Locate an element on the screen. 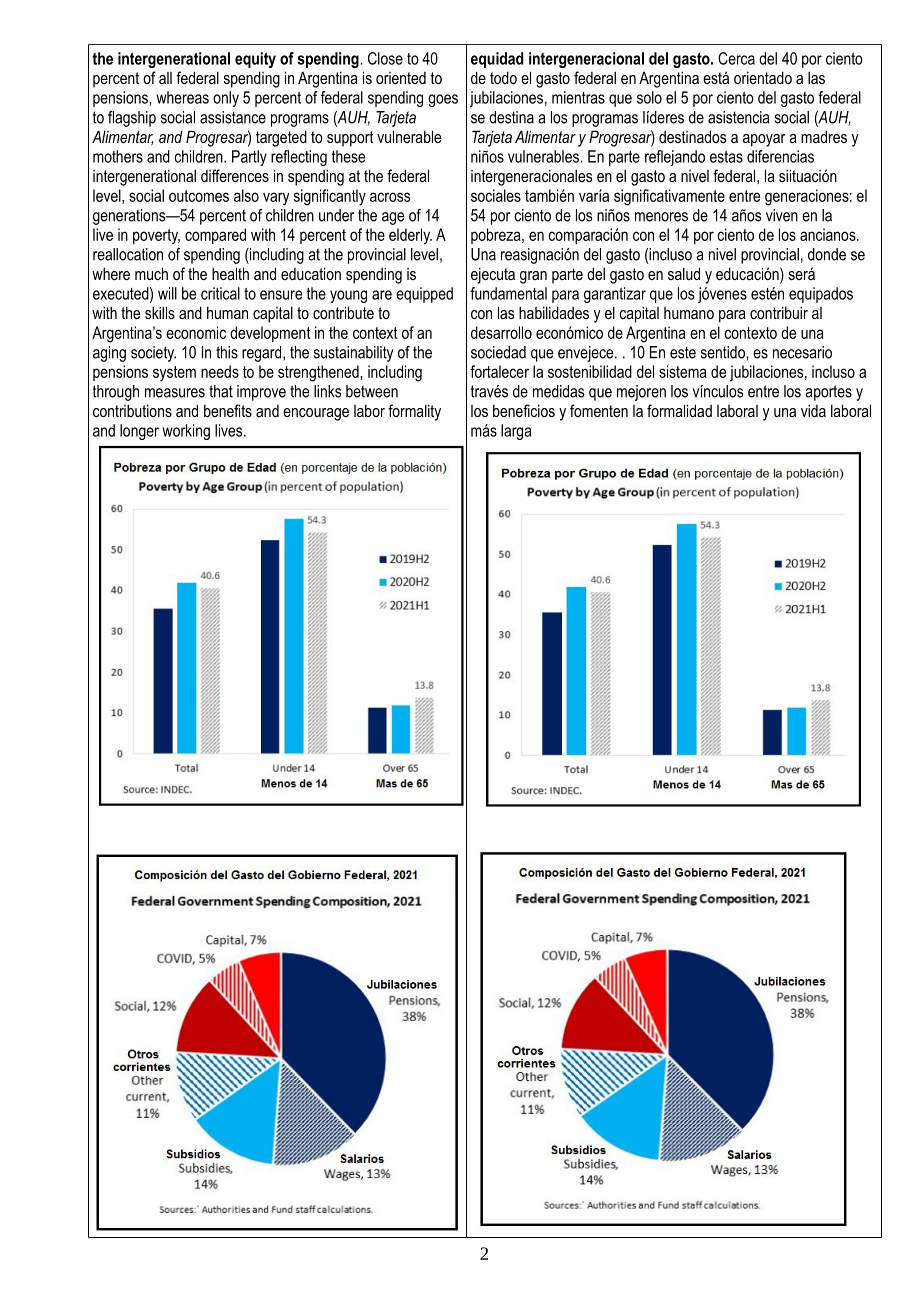  estas is located at coordinates (726, 157).
